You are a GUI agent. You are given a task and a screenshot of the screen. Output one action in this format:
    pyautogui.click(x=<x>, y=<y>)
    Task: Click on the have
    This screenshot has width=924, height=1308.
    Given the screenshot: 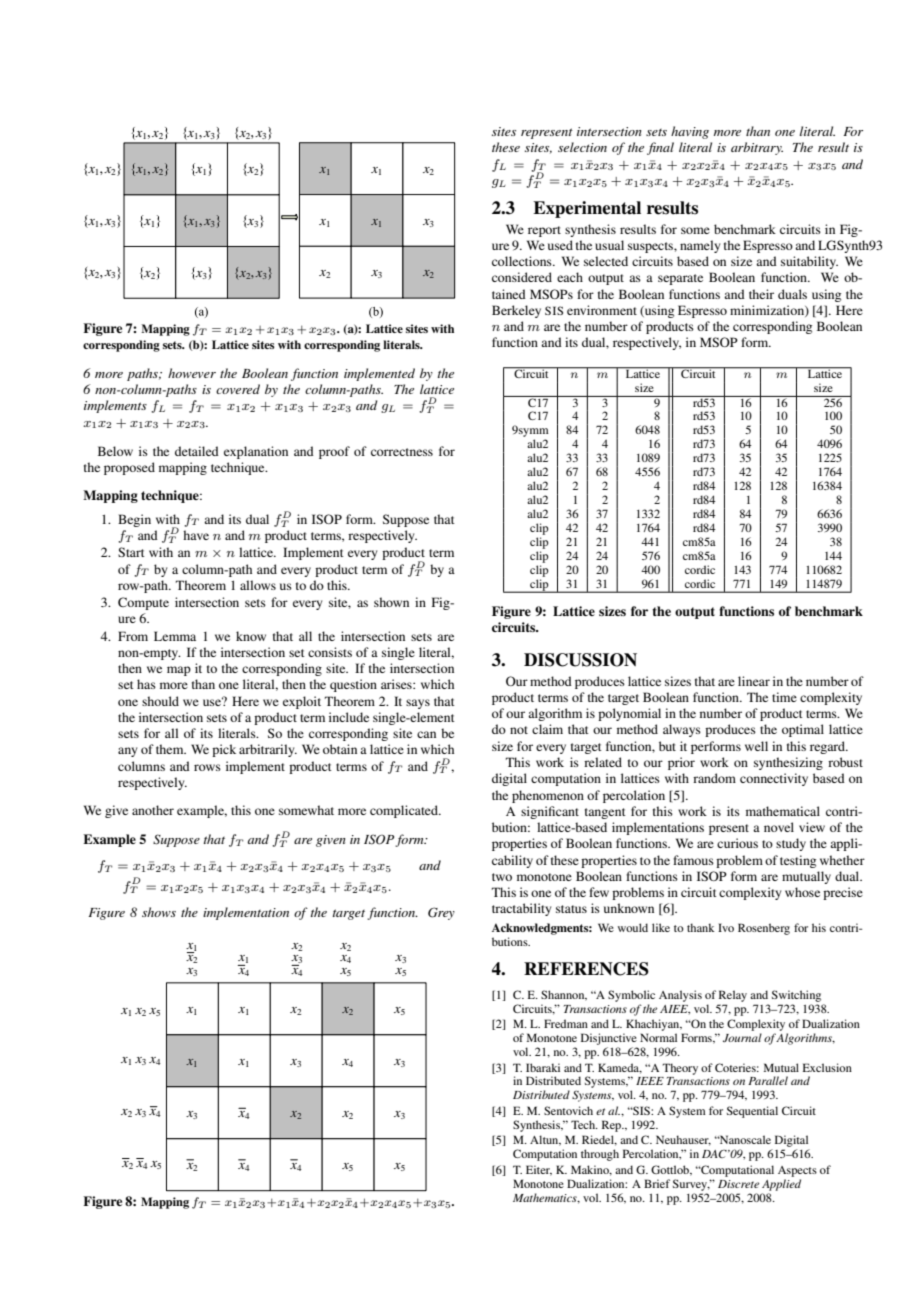 What is the action you would take?
    pyautogui.click(x=196, y=535)
